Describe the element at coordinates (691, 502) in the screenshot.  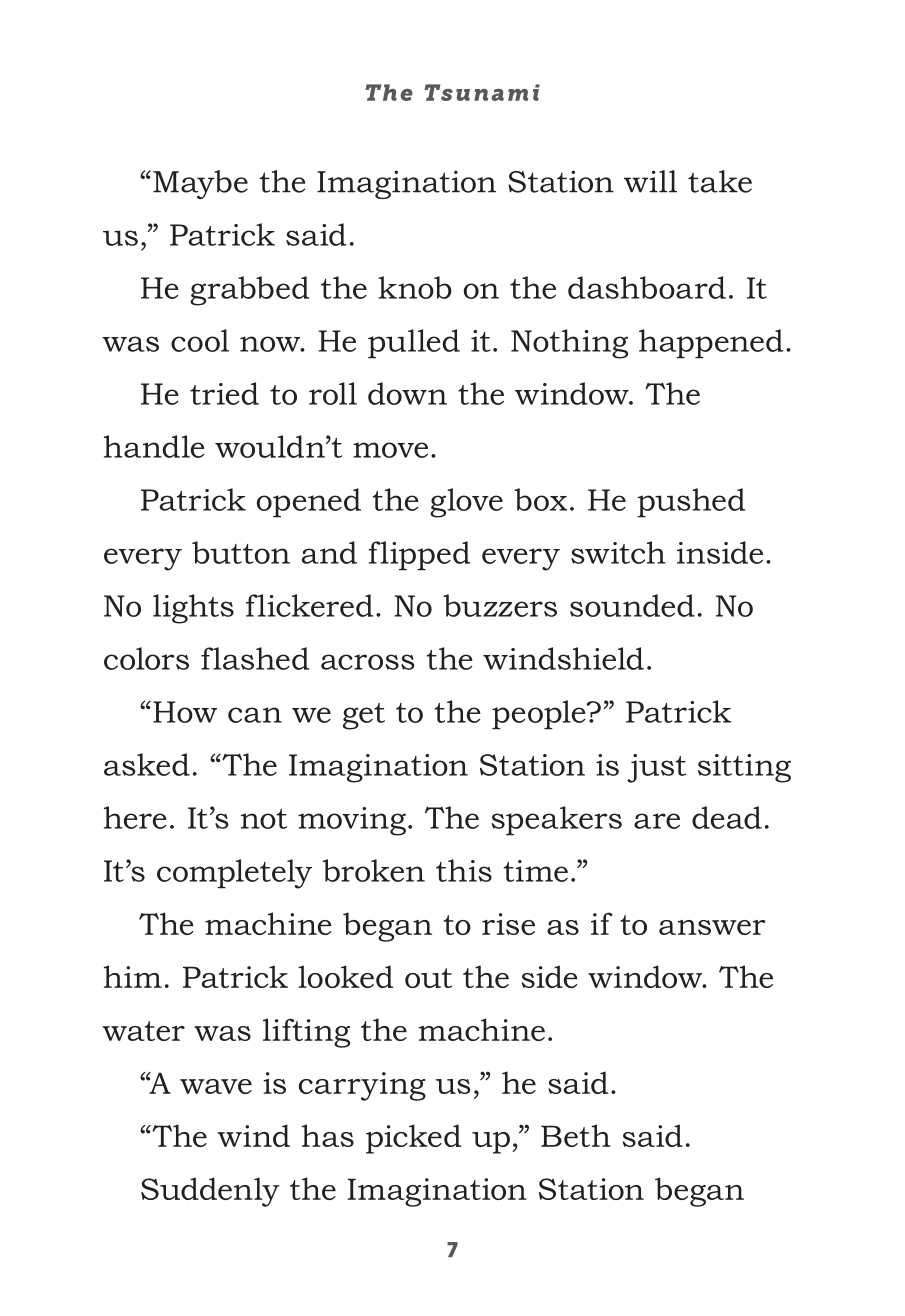
I see `pushed` at that location.
